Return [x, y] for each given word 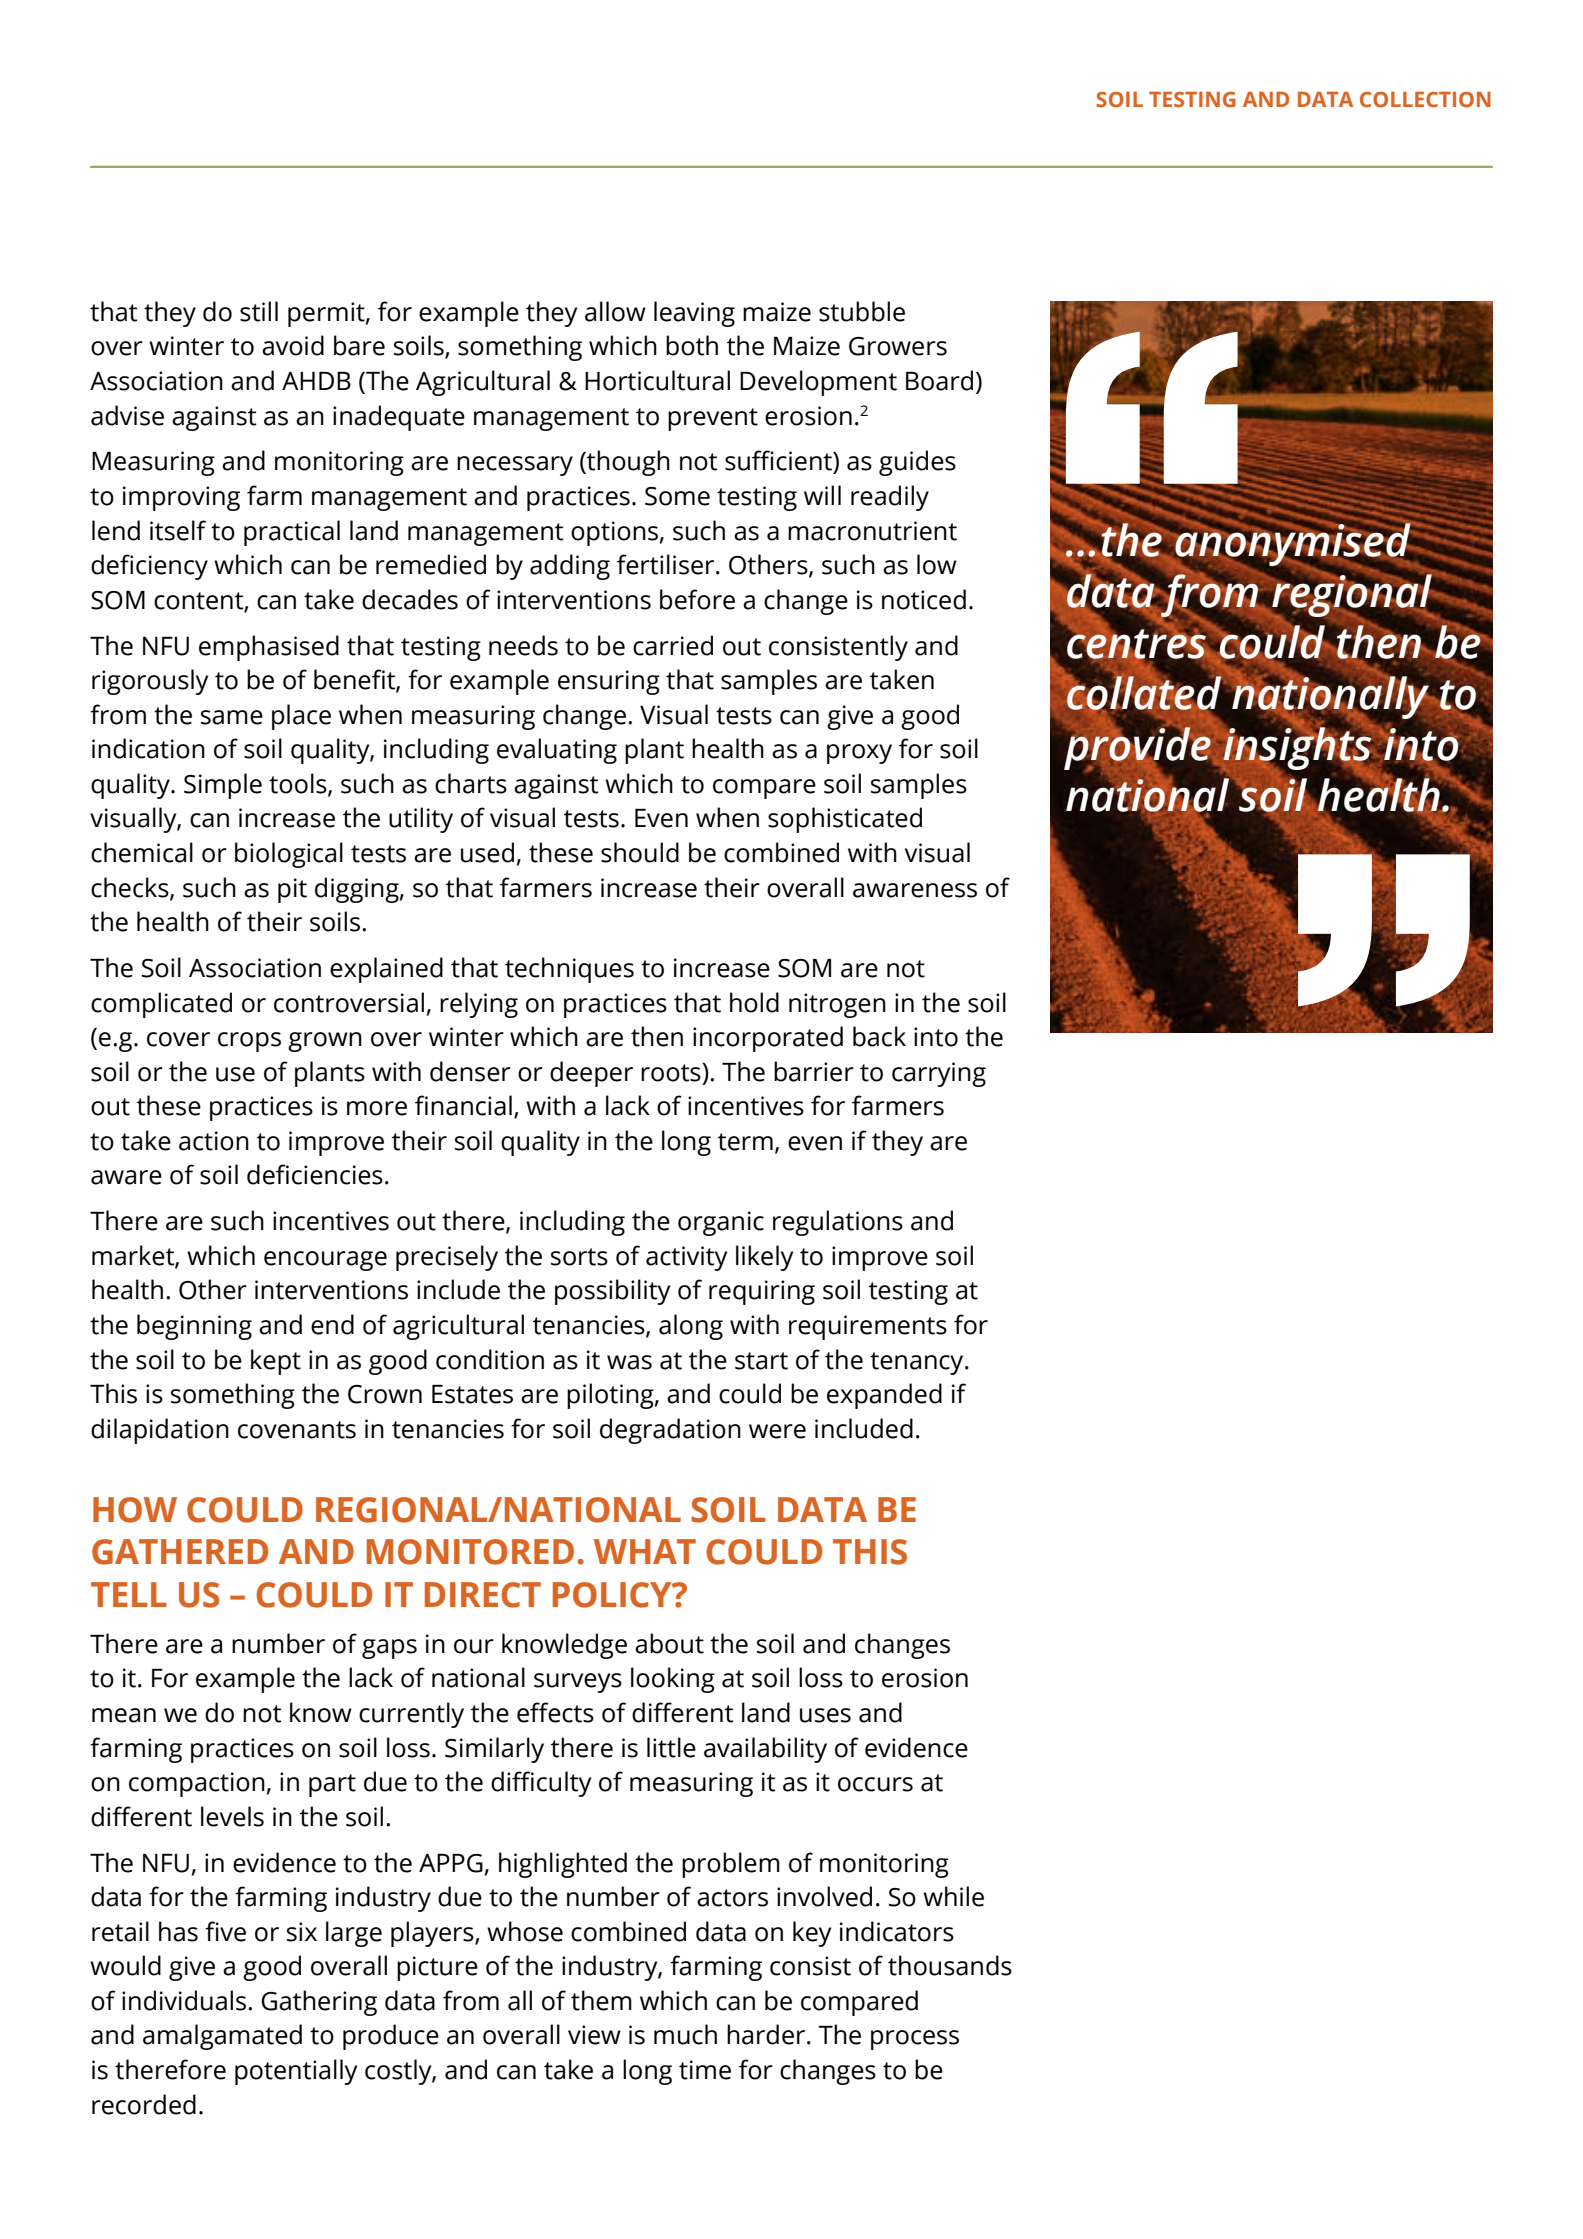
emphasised [269, 648]
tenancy [918, 1363]
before [697, 599]
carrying [939, 1074]
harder [767, 2034]
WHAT [645, 1551]
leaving [694, 314]
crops [249, 1042]
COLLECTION [1425, 99]
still [259, 311]
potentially [296, 2072]
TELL [129, 1594]
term [745, 1142]
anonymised [1293, 545]
